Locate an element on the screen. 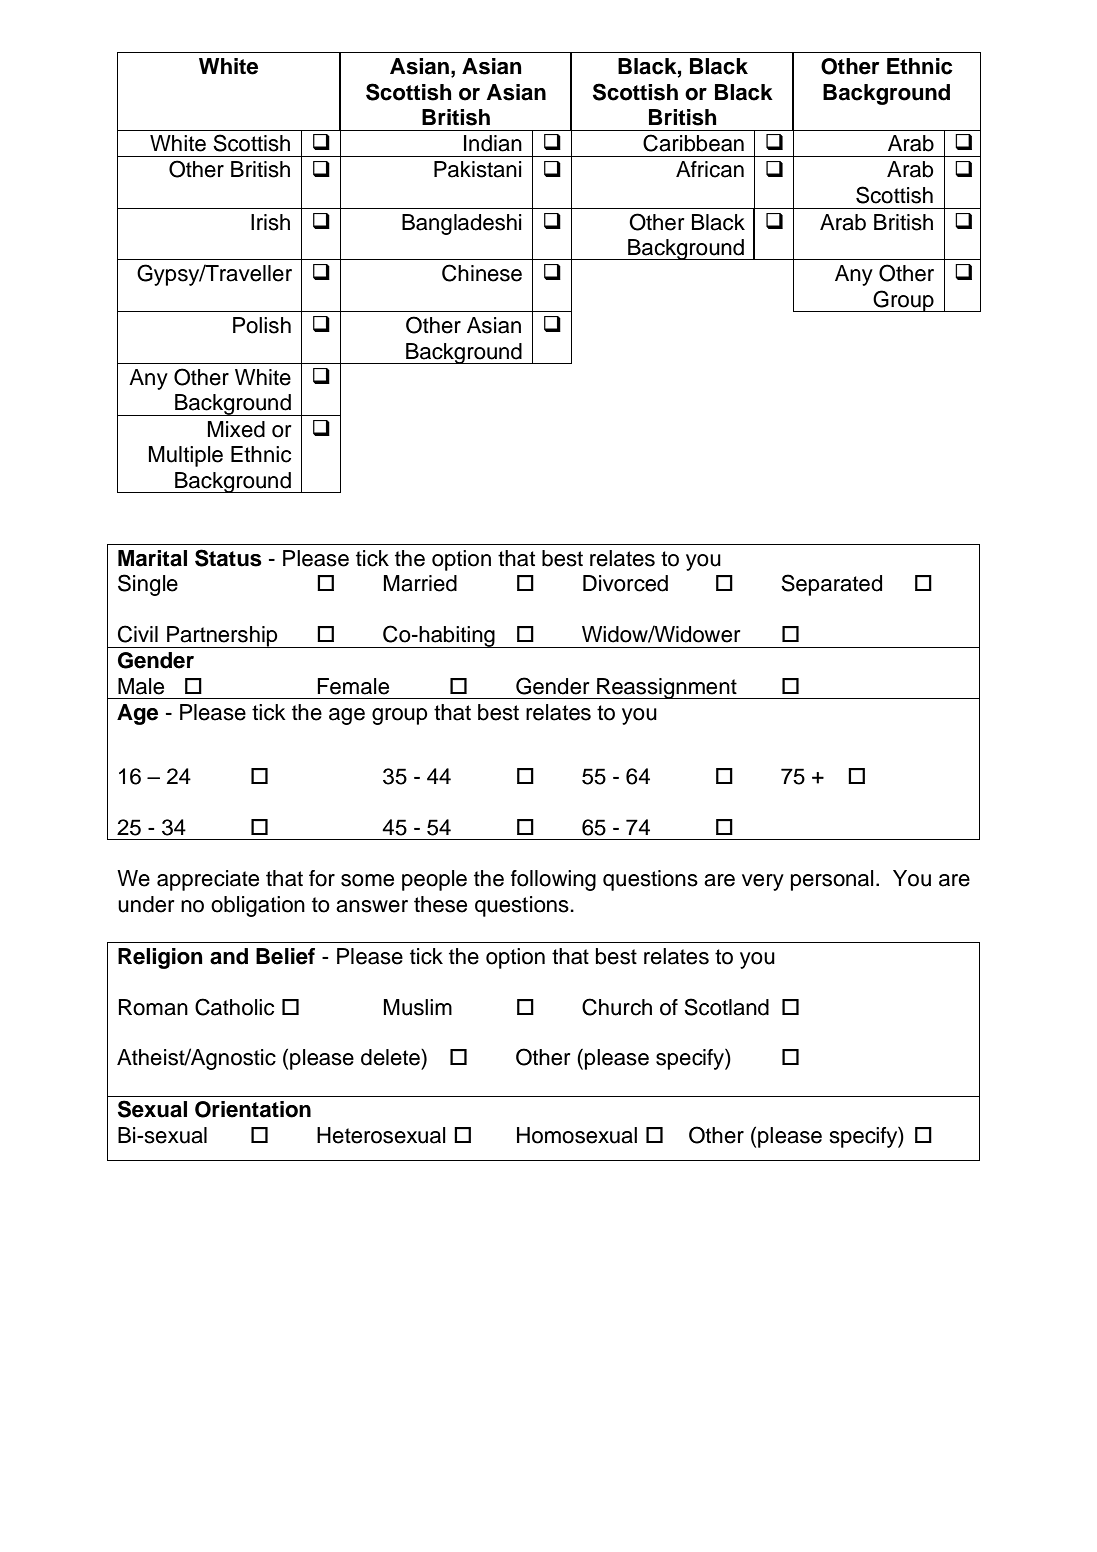 This screenshot has height=1552, width=1097. Separated is located at coordinates (831, 585).
